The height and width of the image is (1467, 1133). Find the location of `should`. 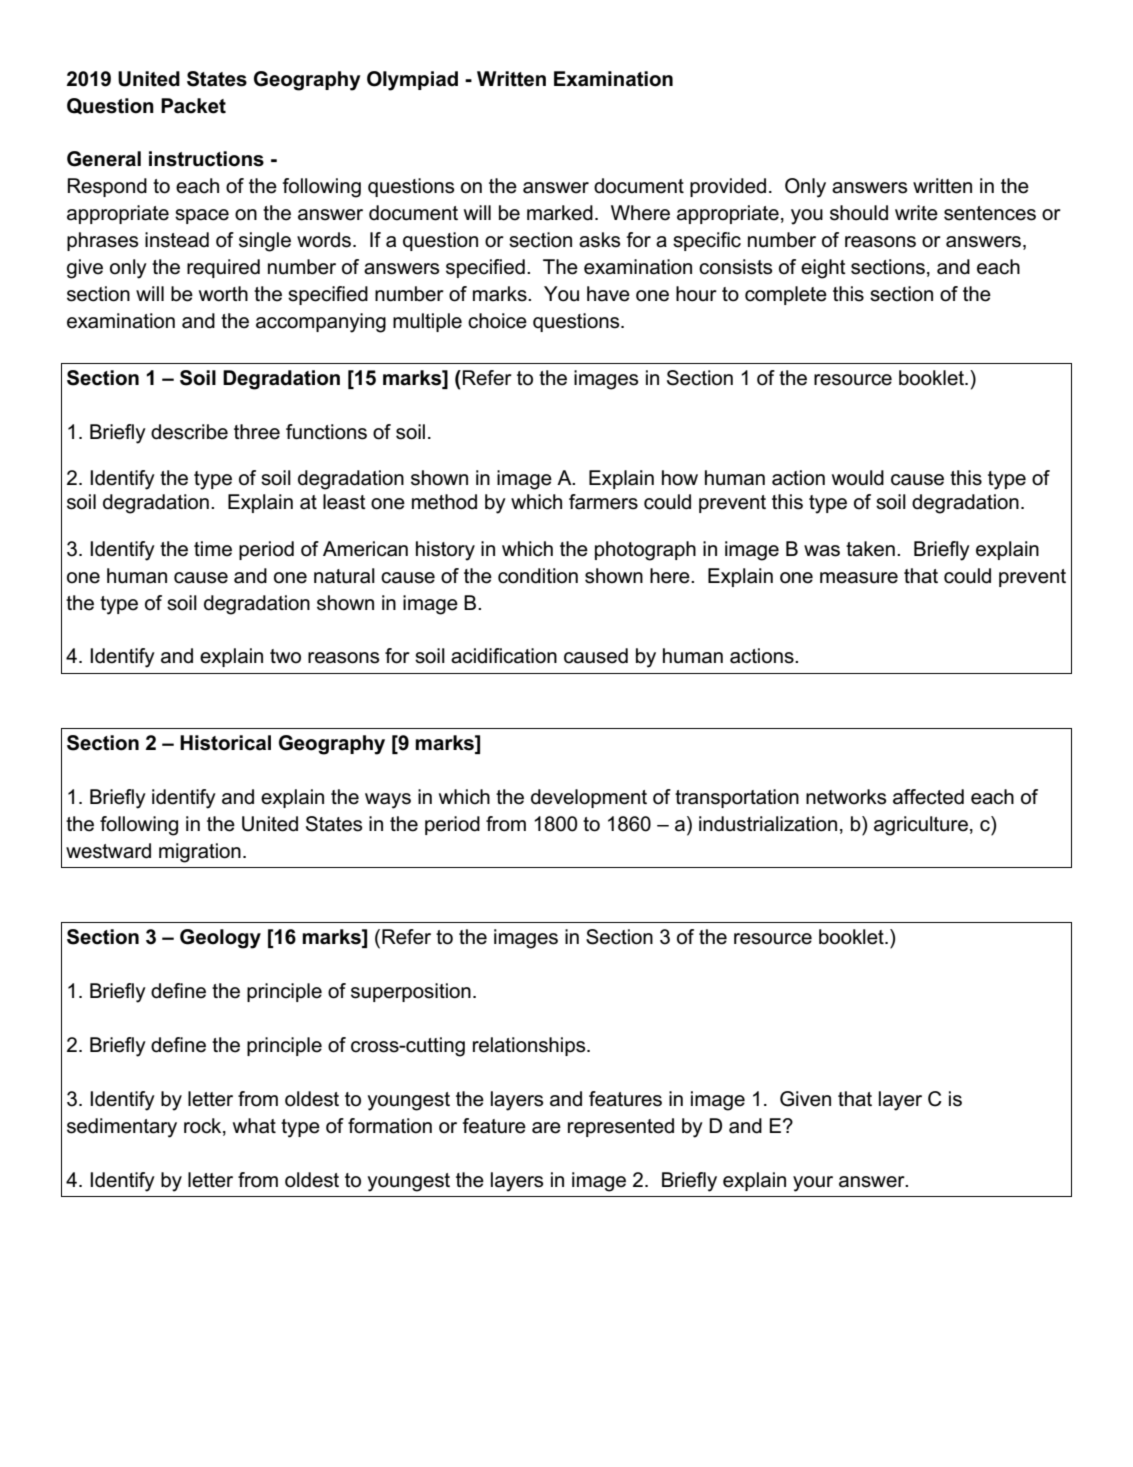

should is located at coordinates (859, 213).
